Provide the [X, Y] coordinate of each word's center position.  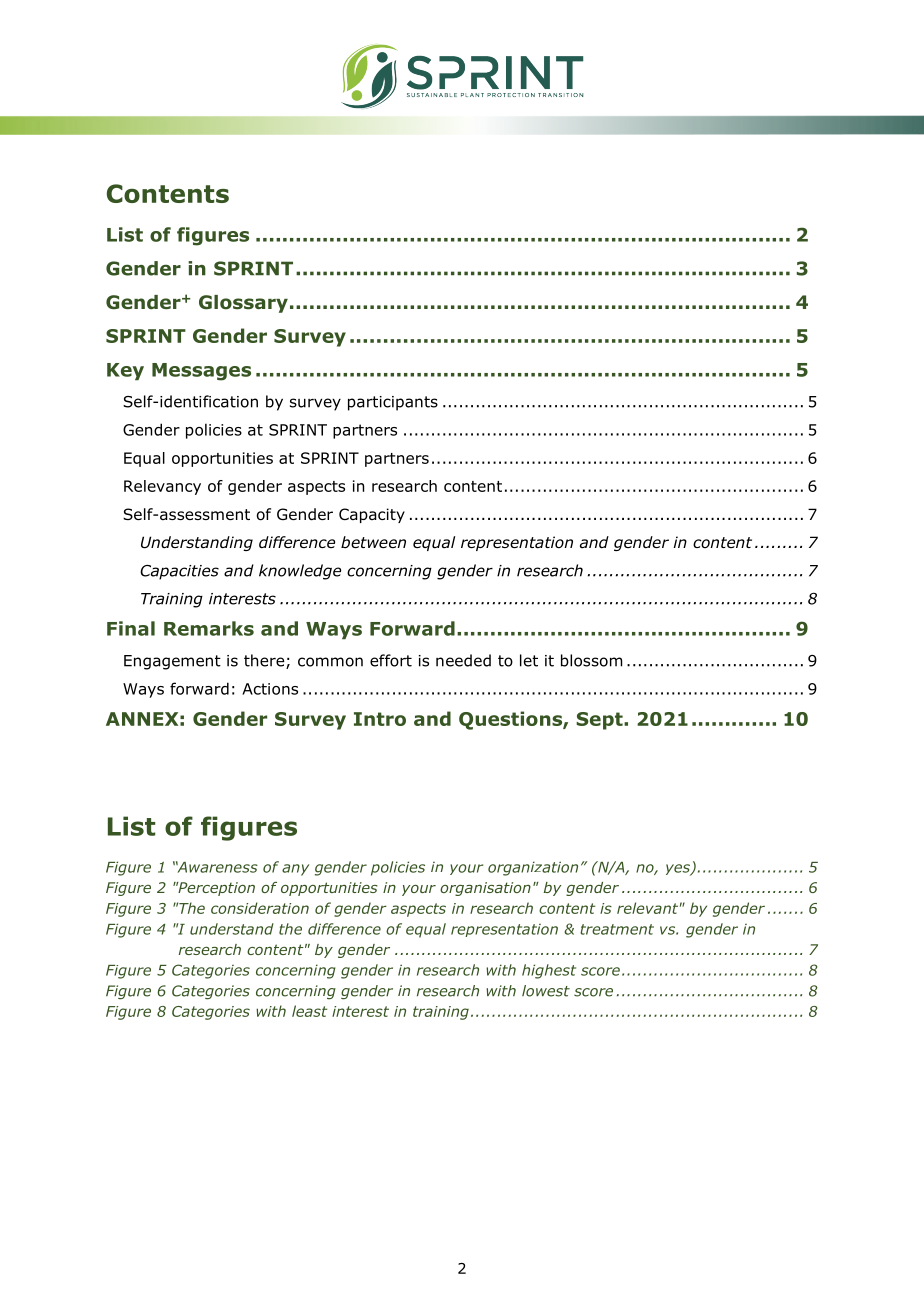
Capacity [372, 515]
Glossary [243, 304]
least [309, 1011]
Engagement [172, 662]
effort [391, 660]
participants [393, 403]
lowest [546, 991]
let [529, 660]
